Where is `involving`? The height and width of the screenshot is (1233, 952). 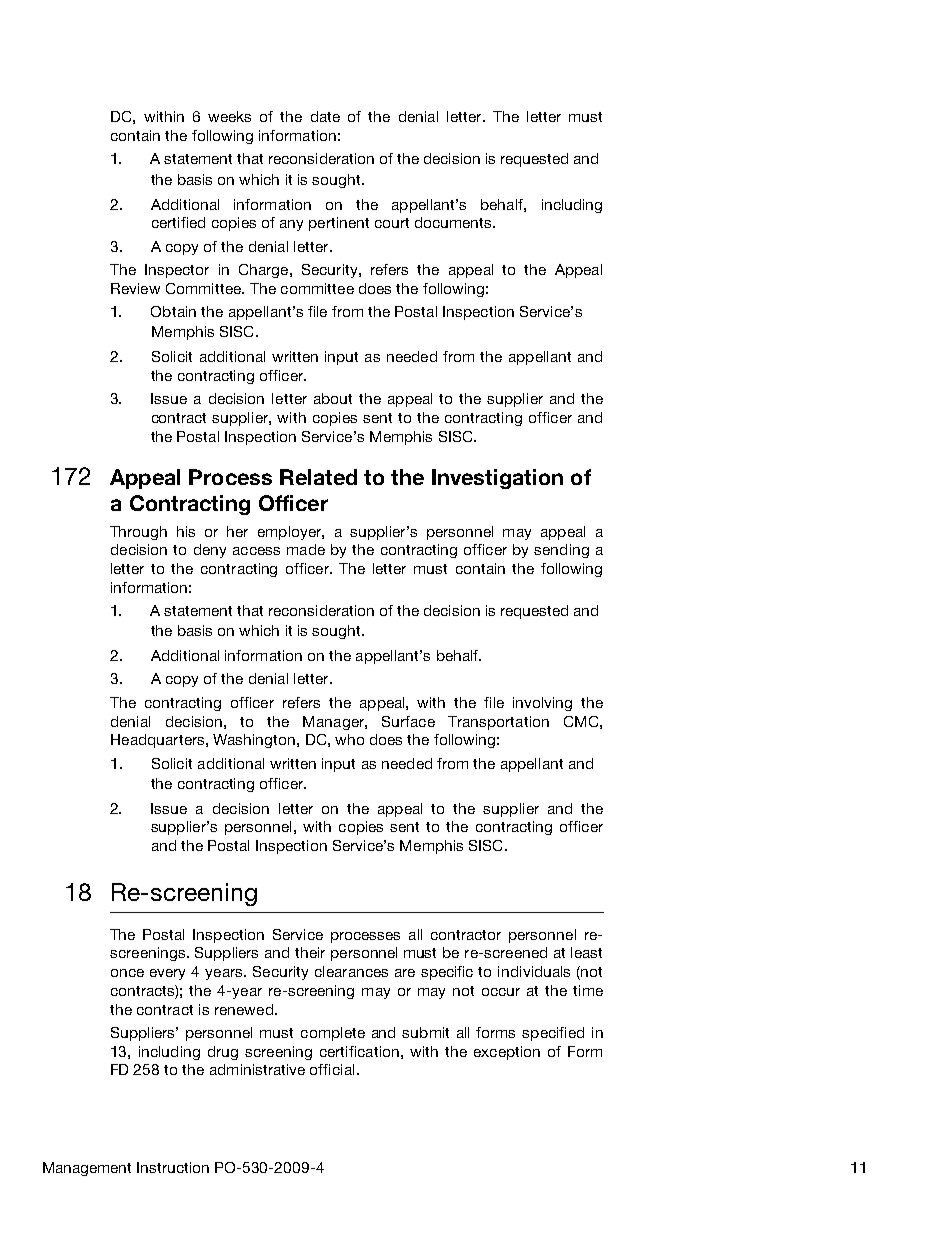
involving is located at coordinates (542, 704).
